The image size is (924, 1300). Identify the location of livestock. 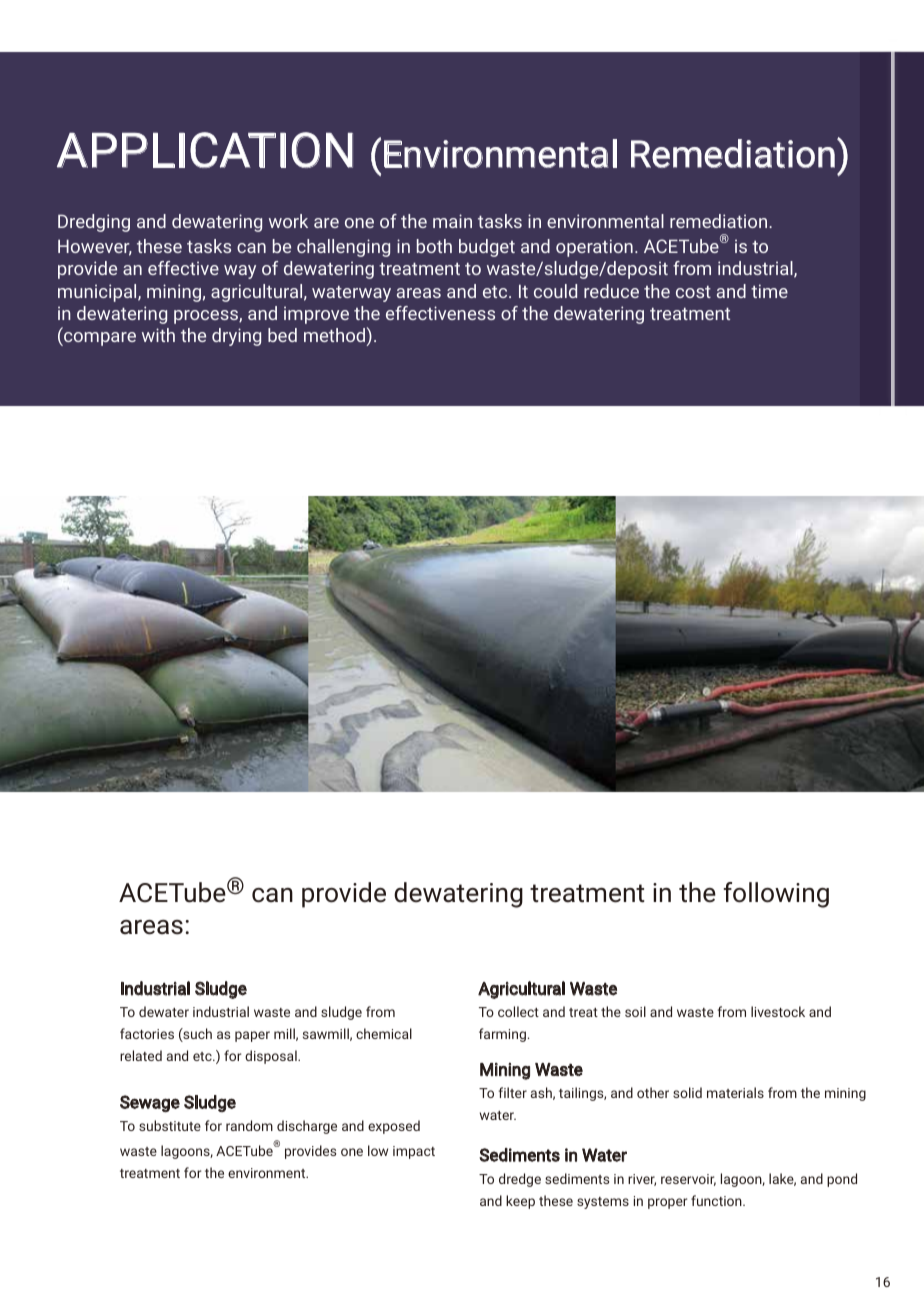
(778, 1011).
